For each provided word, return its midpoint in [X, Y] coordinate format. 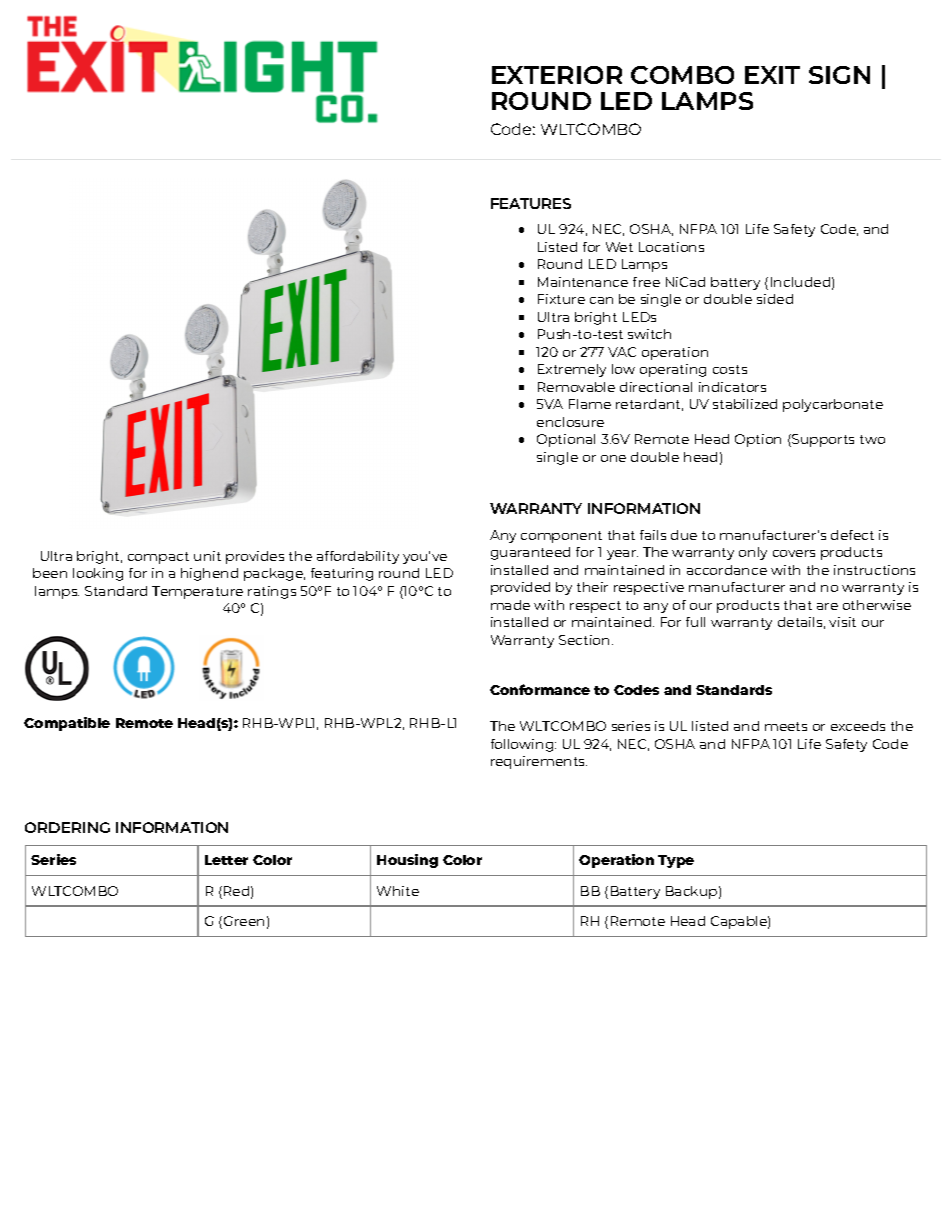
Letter [226, 860]
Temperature [197, 592]
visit [842, 622]
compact [158, 558]
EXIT [772, 75]
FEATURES [531, 203]
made [510, 605]
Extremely [572, 370]
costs [730, 369]
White [398, 891]
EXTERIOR [557, 75]
